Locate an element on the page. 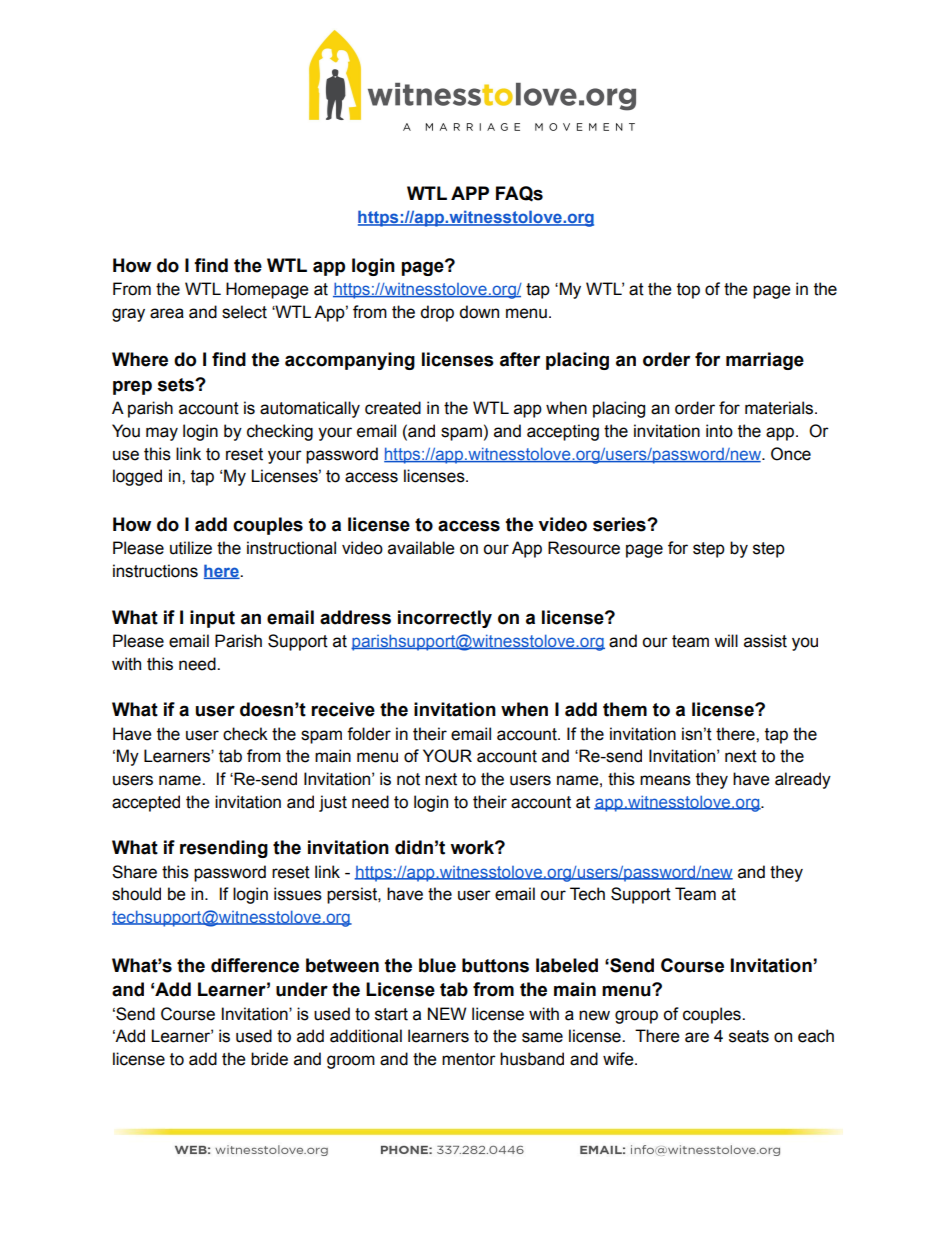  down is located at coordinates (479, 312).
